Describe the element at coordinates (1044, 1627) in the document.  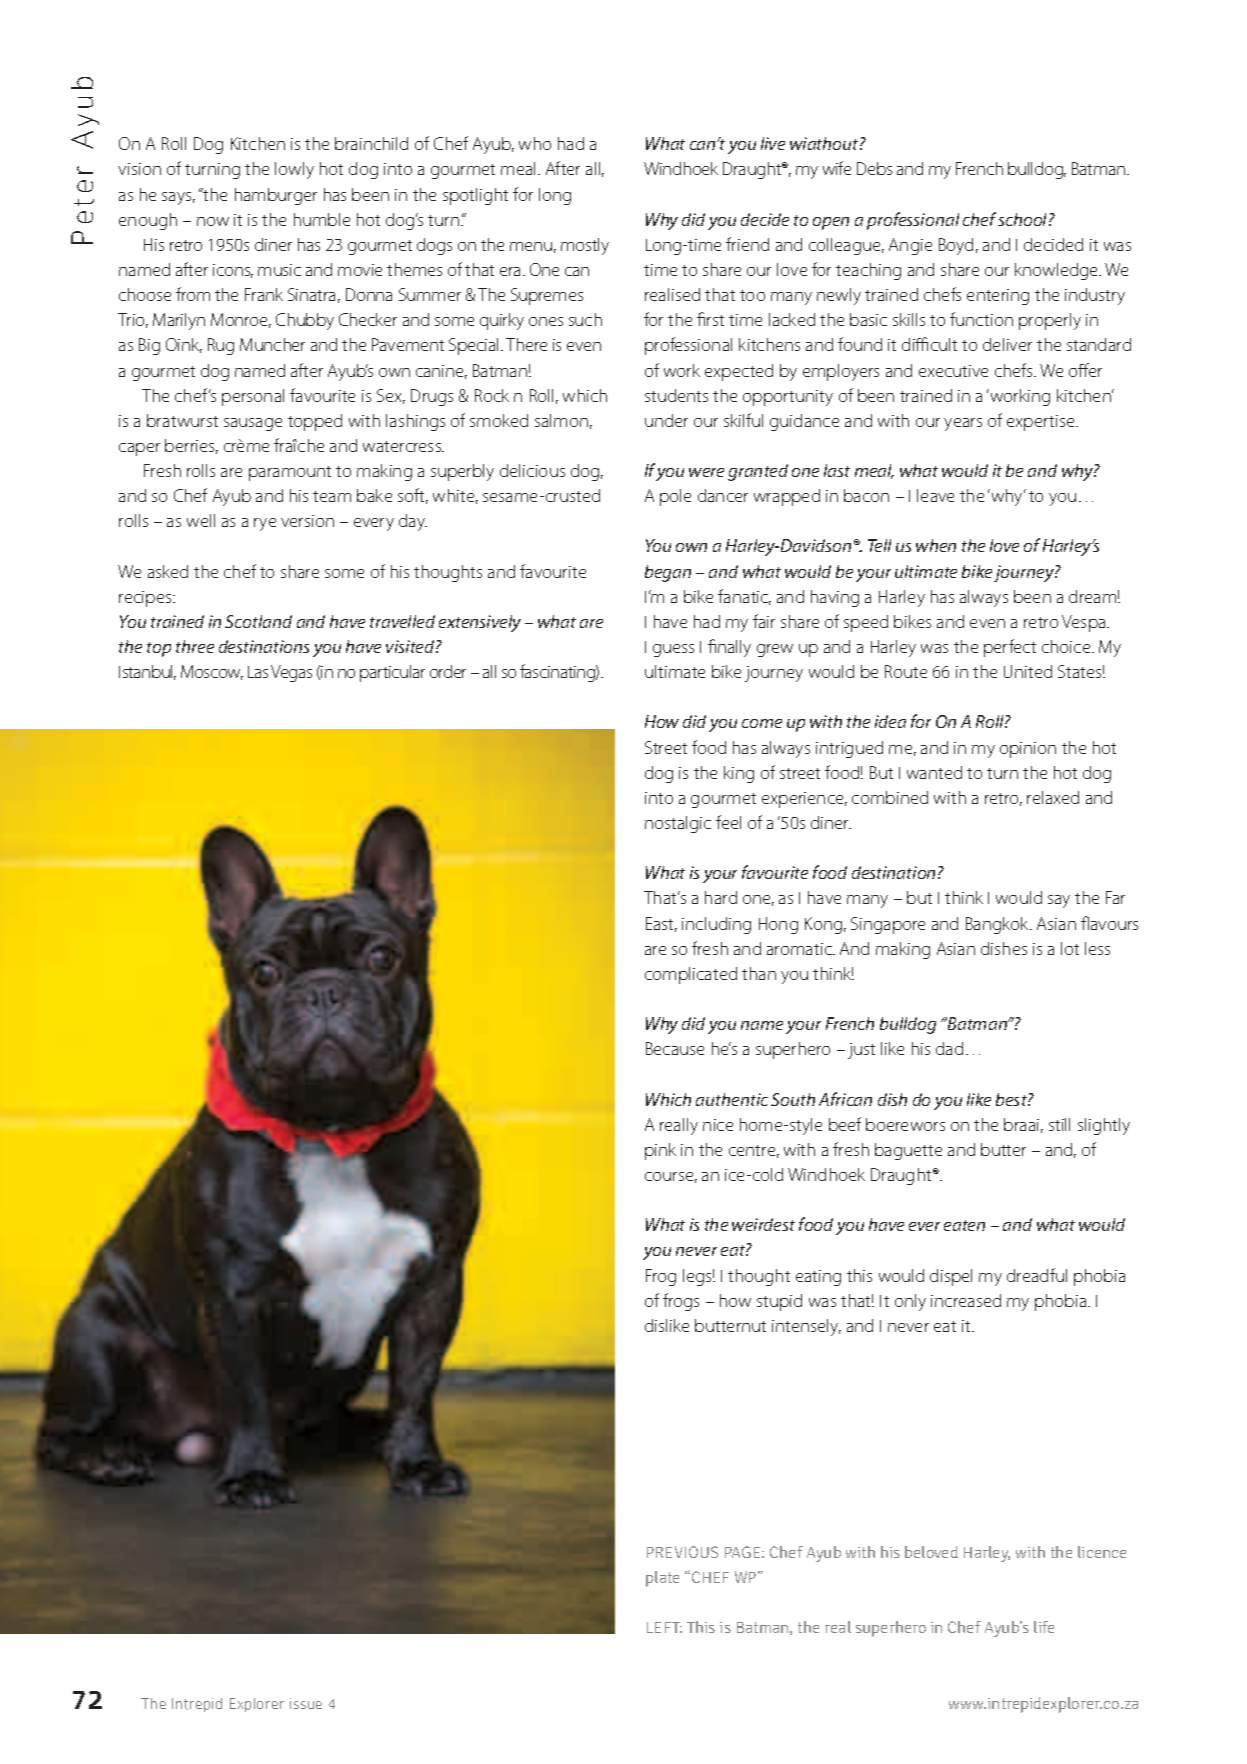
I see `life` at that location.
